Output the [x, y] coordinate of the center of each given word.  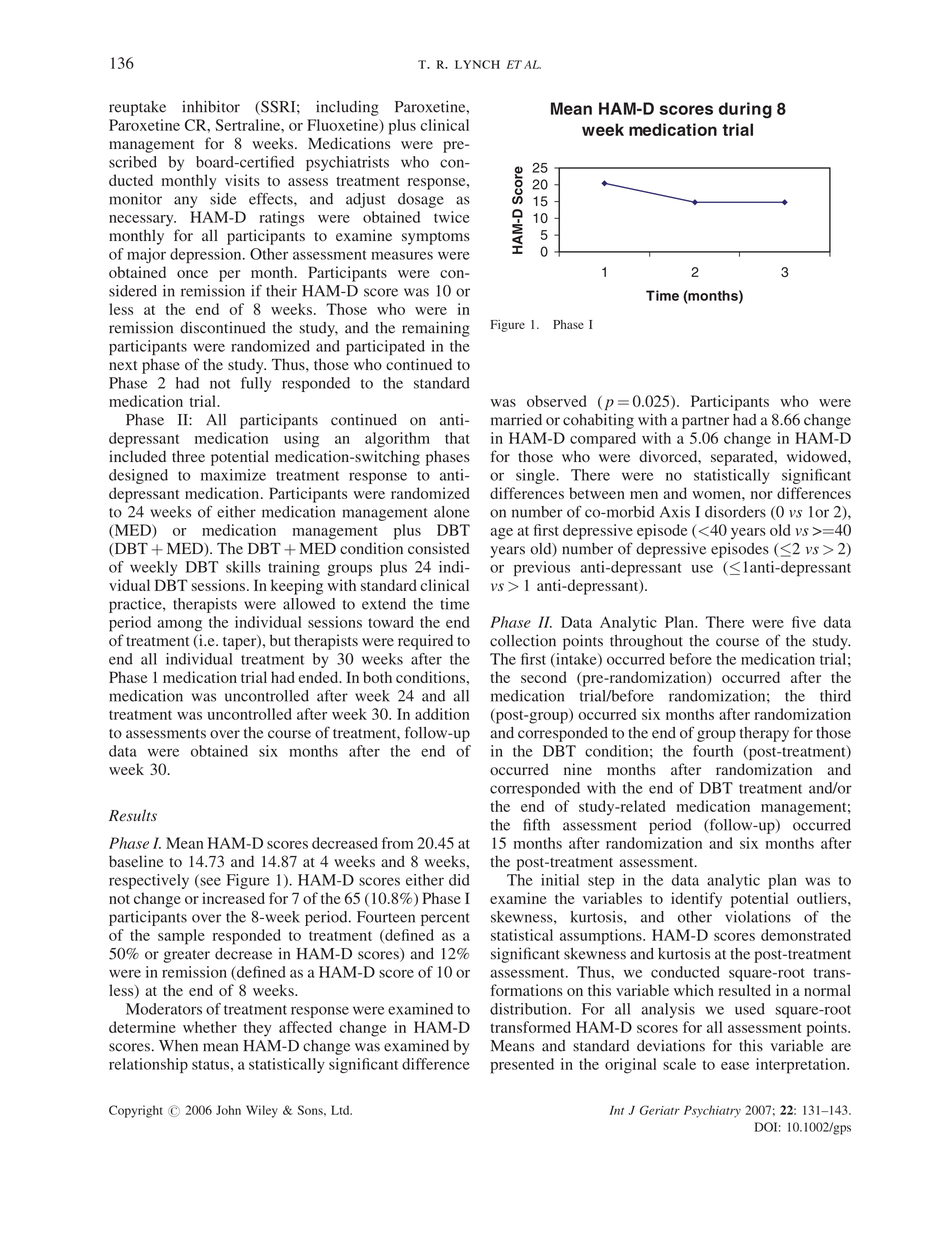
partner [705, 422]
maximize [233, 475]
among [180, 626]
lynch [477, 64]
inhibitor [211, 106]
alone [452, 512]
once [192, 274]
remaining [436, 329]
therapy [764, 734]
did [459, 880]
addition [442, 714]
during [745, 110]
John [228, 1110]
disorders [735, 512]
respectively [149, 881]
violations [758, 917]
